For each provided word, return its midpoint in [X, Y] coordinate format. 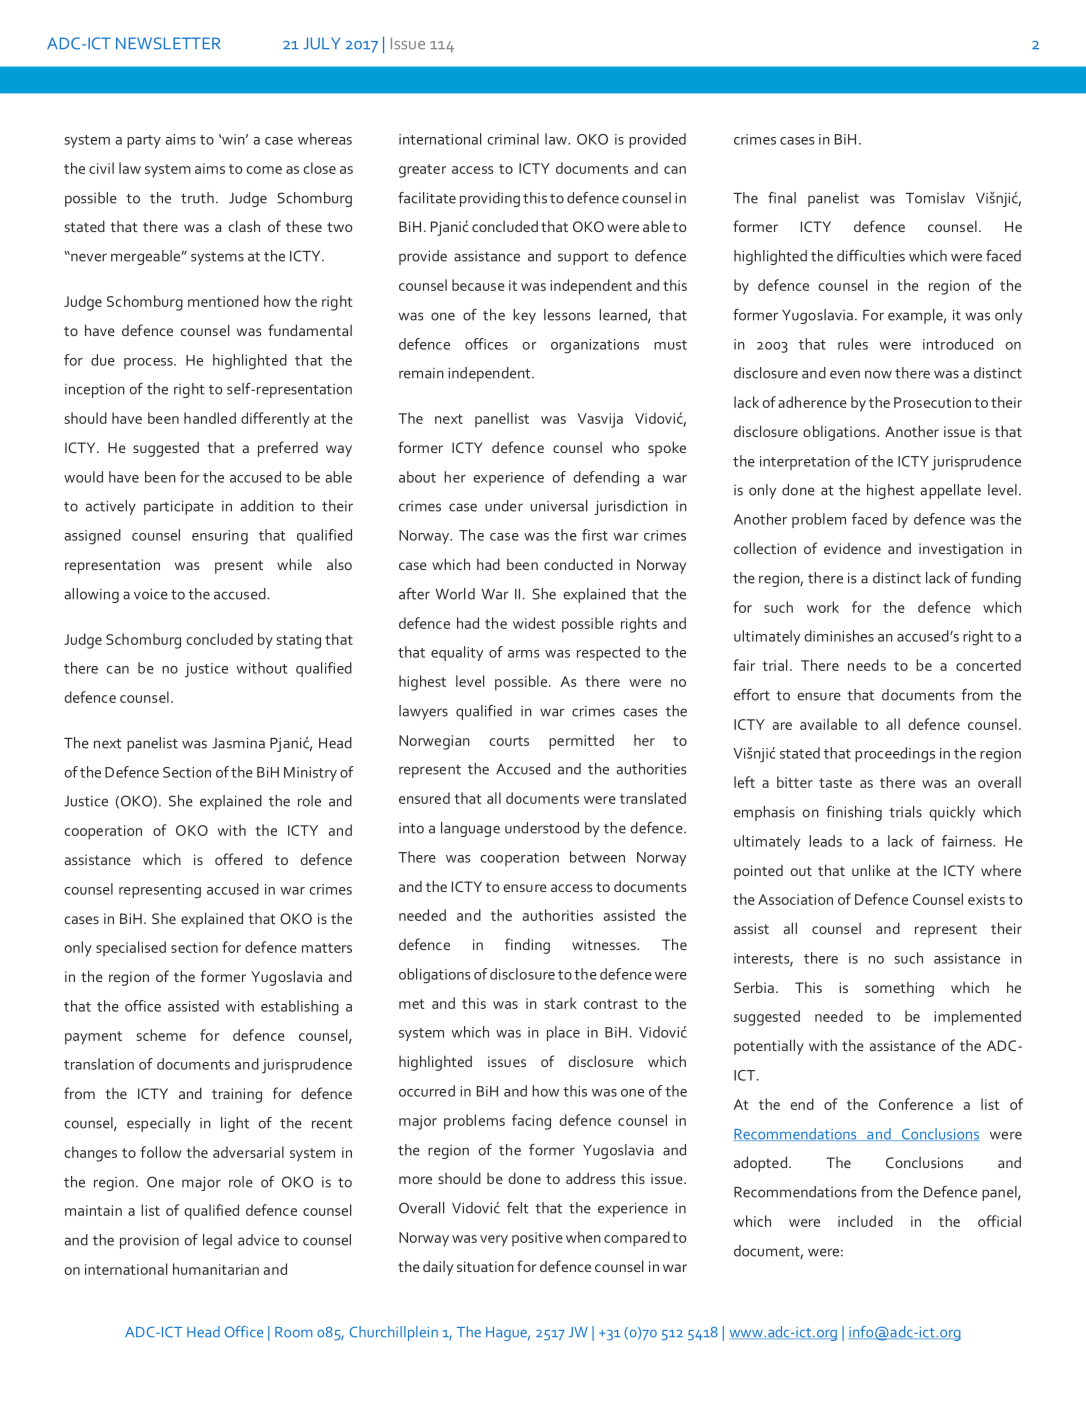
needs [867, 665]
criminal [513, 139]
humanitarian [216, 1269]
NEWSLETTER [168, 43]
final [782, 198]
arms [524, 654]
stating [299, 641]
